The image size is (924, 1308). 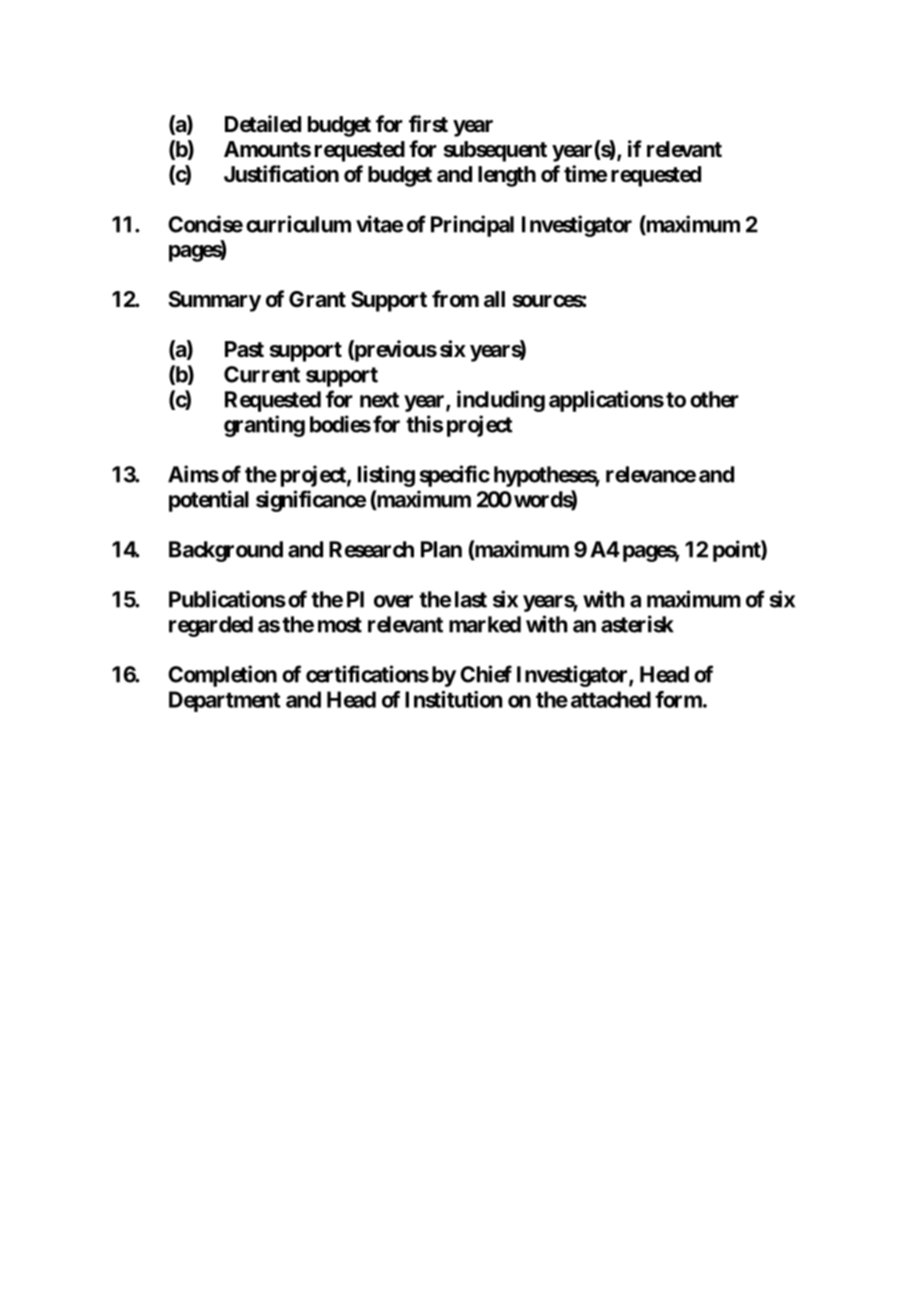 I want to click on from, so click(x=455, y=298).
